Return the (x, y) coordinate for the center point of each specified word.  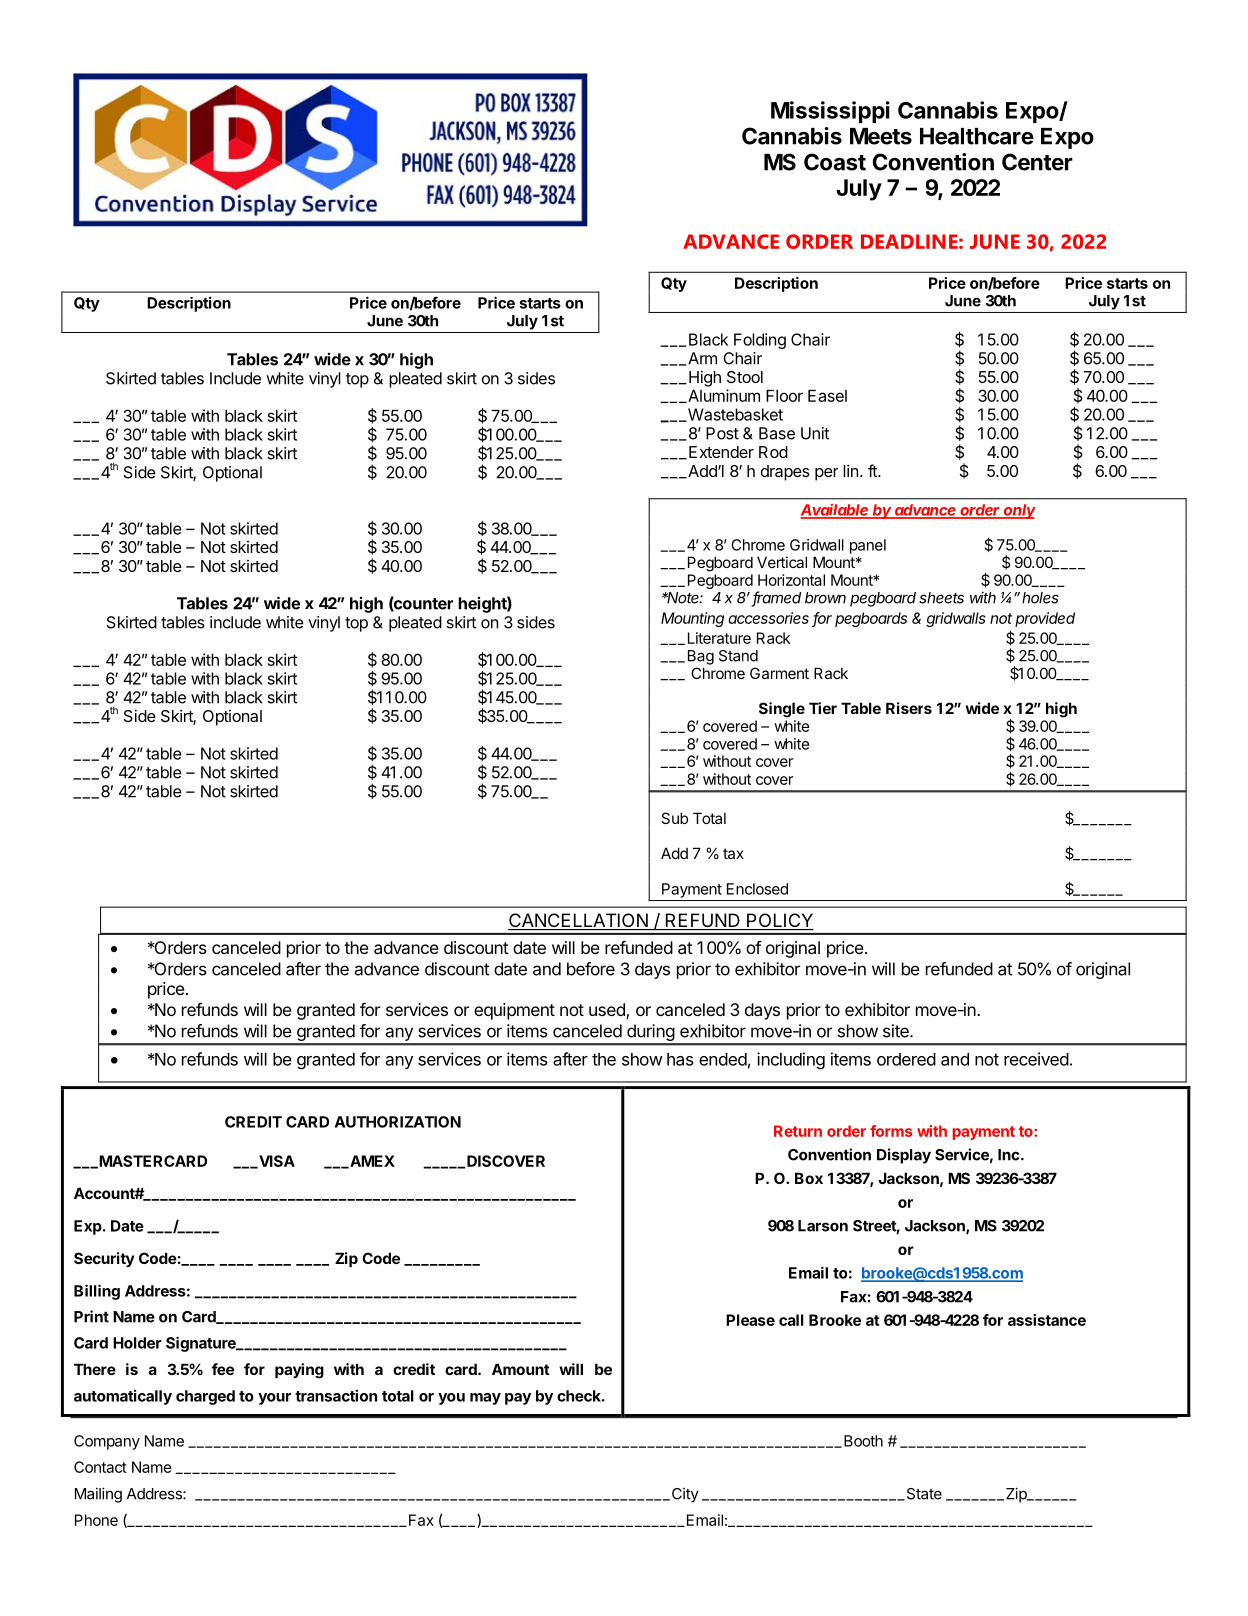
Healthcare (977, 136)
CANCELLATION (579, 921)
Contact (100, 1467)
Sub (674, 818)
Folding (760, 341)
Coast (835, 162)
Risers (909, 708)
